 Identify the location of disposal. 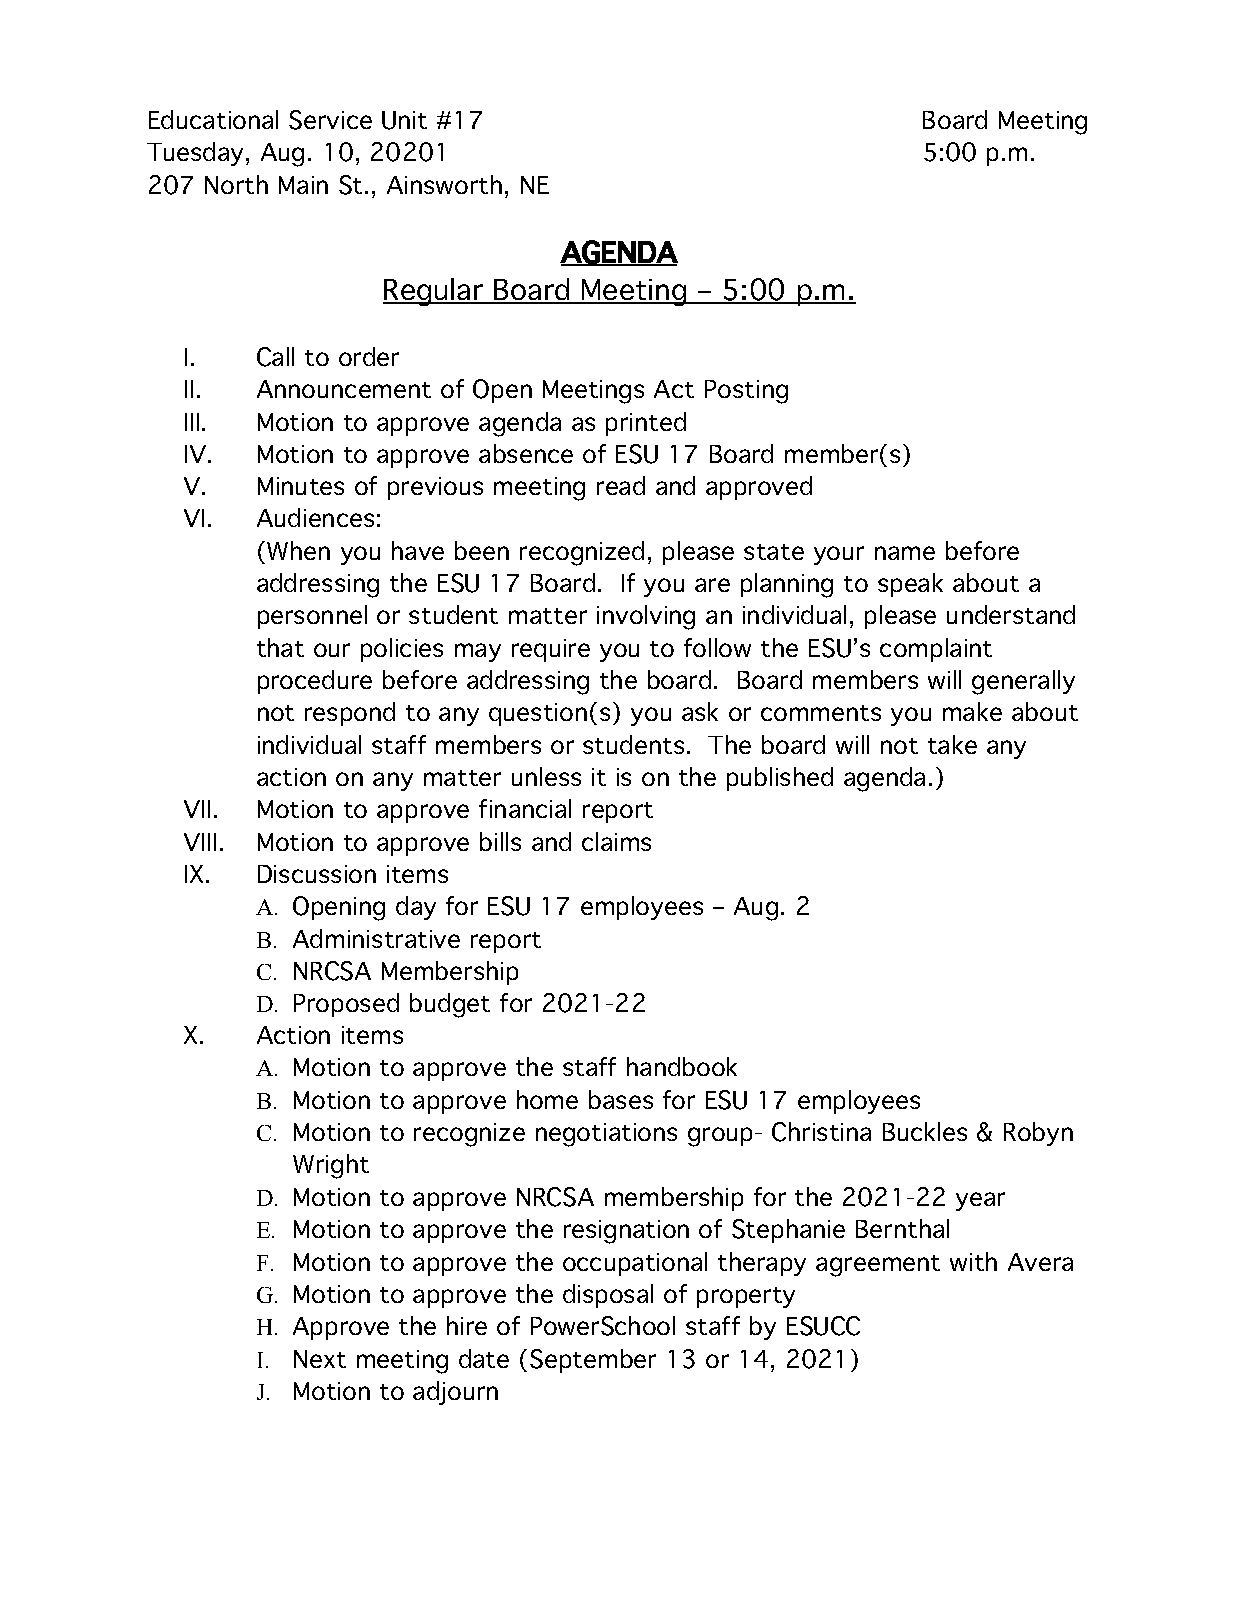
(608, 1296).
